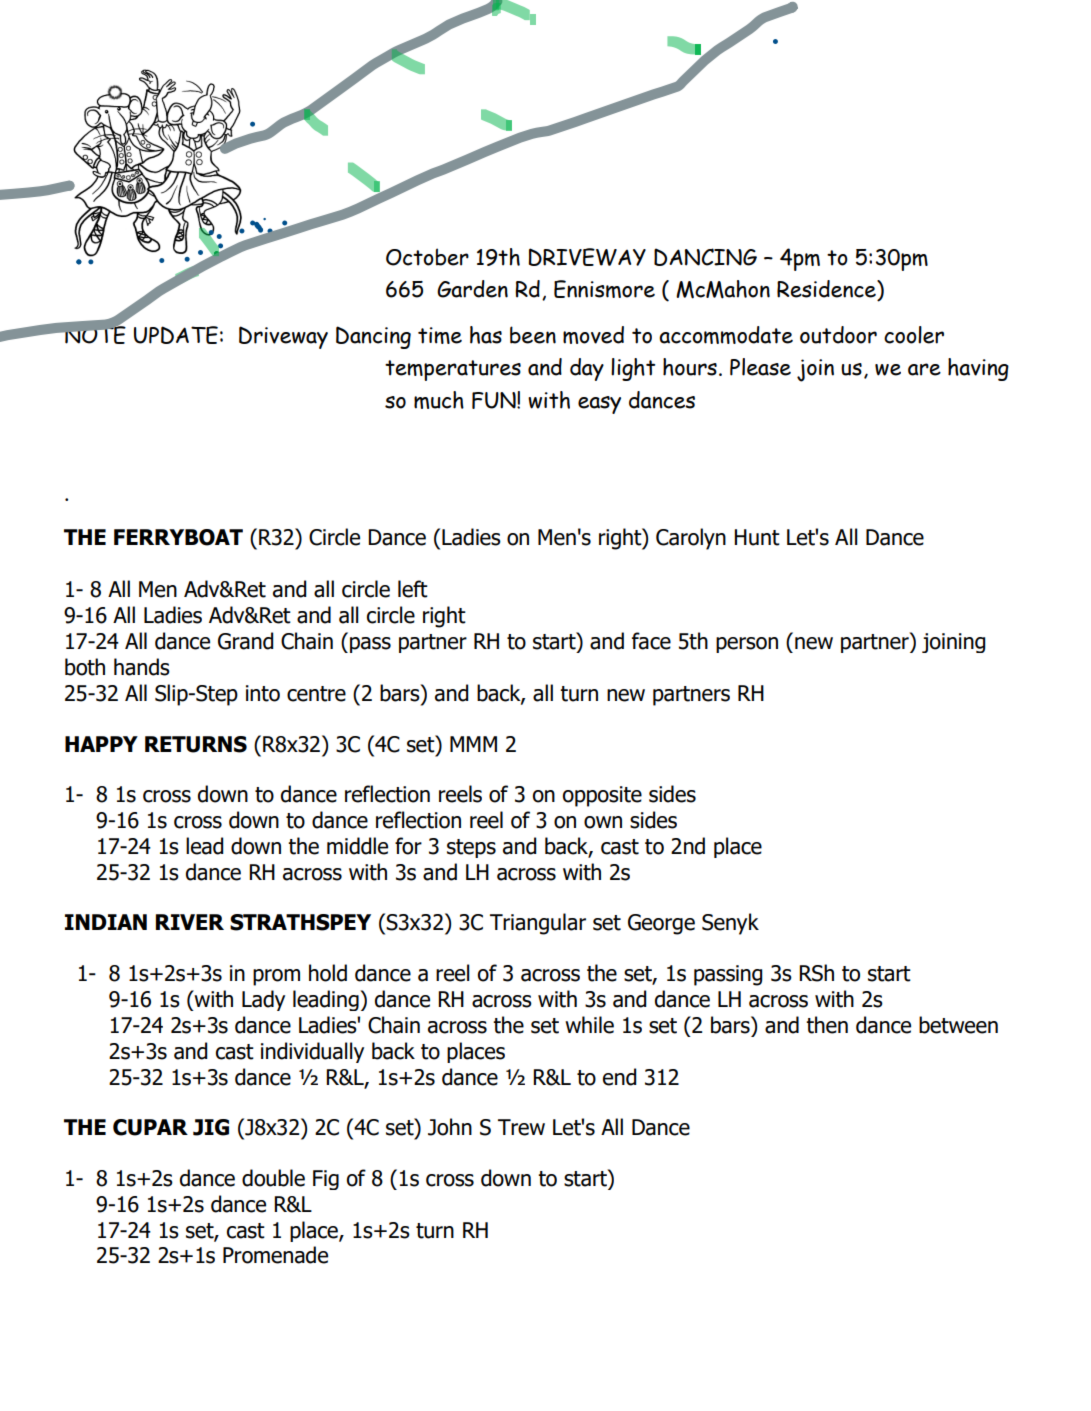  Describe the element at coordinates (827, 289) in the image. I see `Residence` at that location.
